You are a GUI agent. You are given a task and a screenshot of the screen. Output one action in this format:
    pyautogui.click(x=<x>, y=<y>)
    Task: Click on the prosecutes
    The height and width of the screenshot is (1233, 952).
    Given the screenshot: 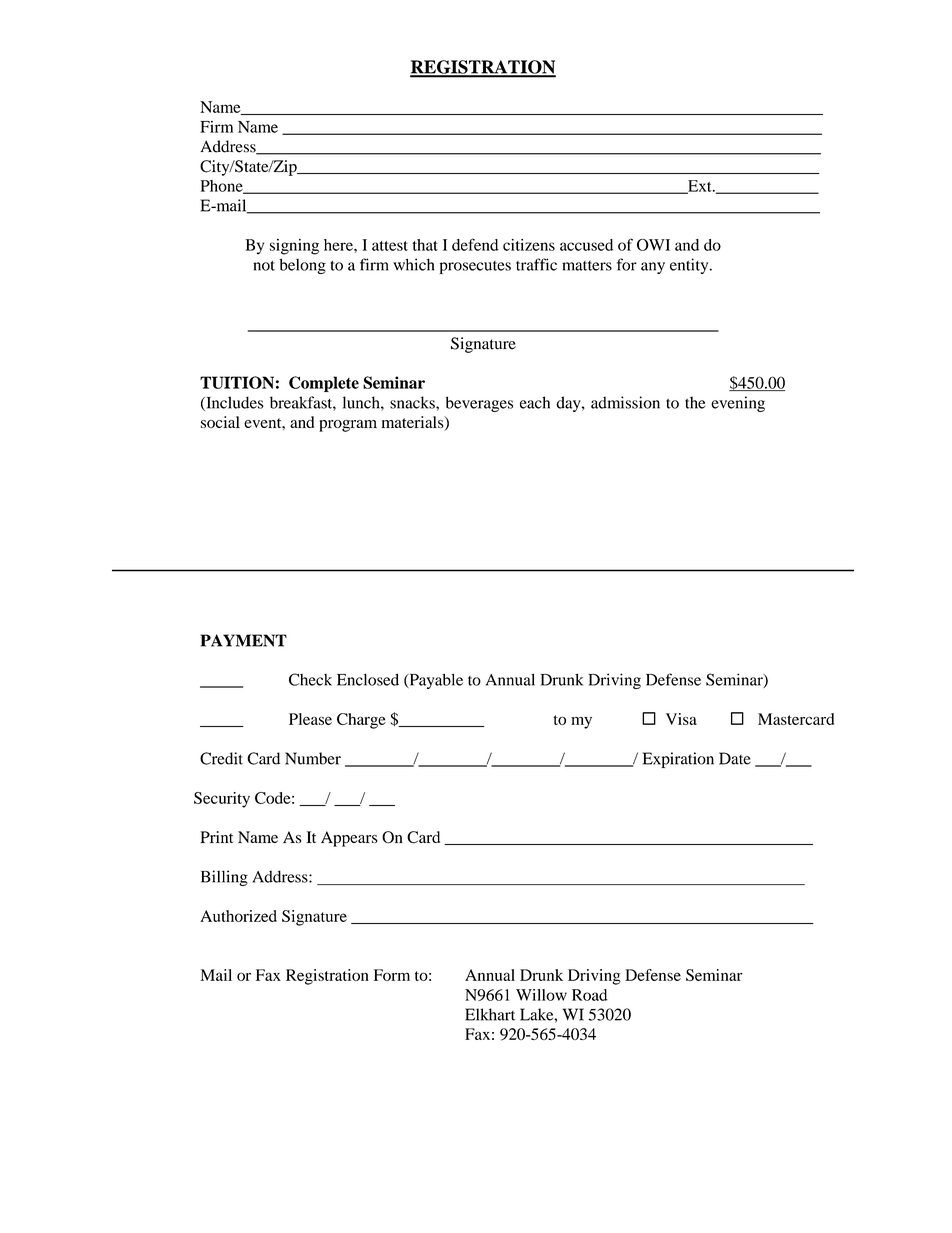 What is the action you would take?
    pyautogui.click(x=475, y=267)
